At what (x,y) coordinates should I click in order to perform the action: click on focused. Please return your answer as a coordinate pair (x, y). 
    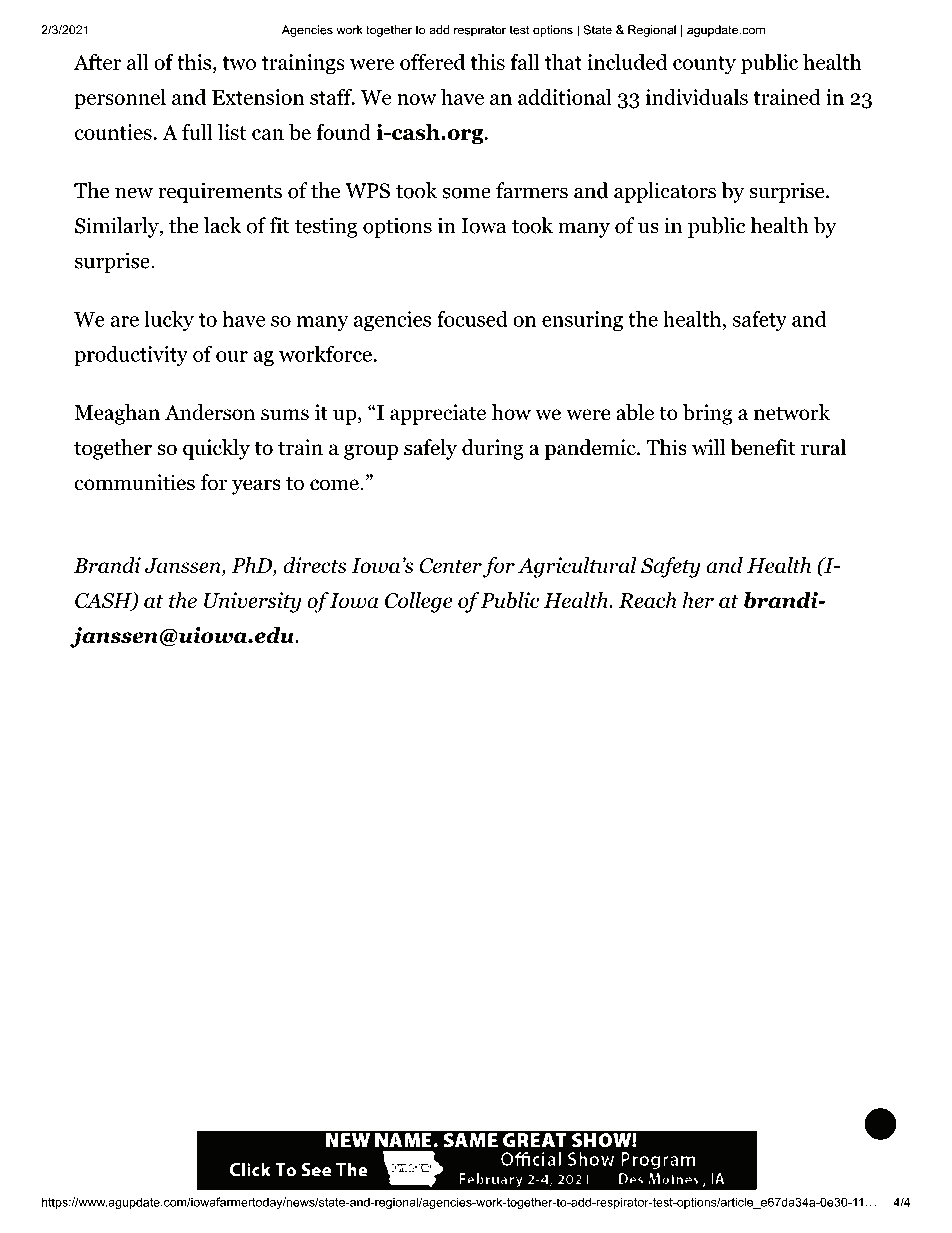
    Looking at the image, I should click on (472, 318).
